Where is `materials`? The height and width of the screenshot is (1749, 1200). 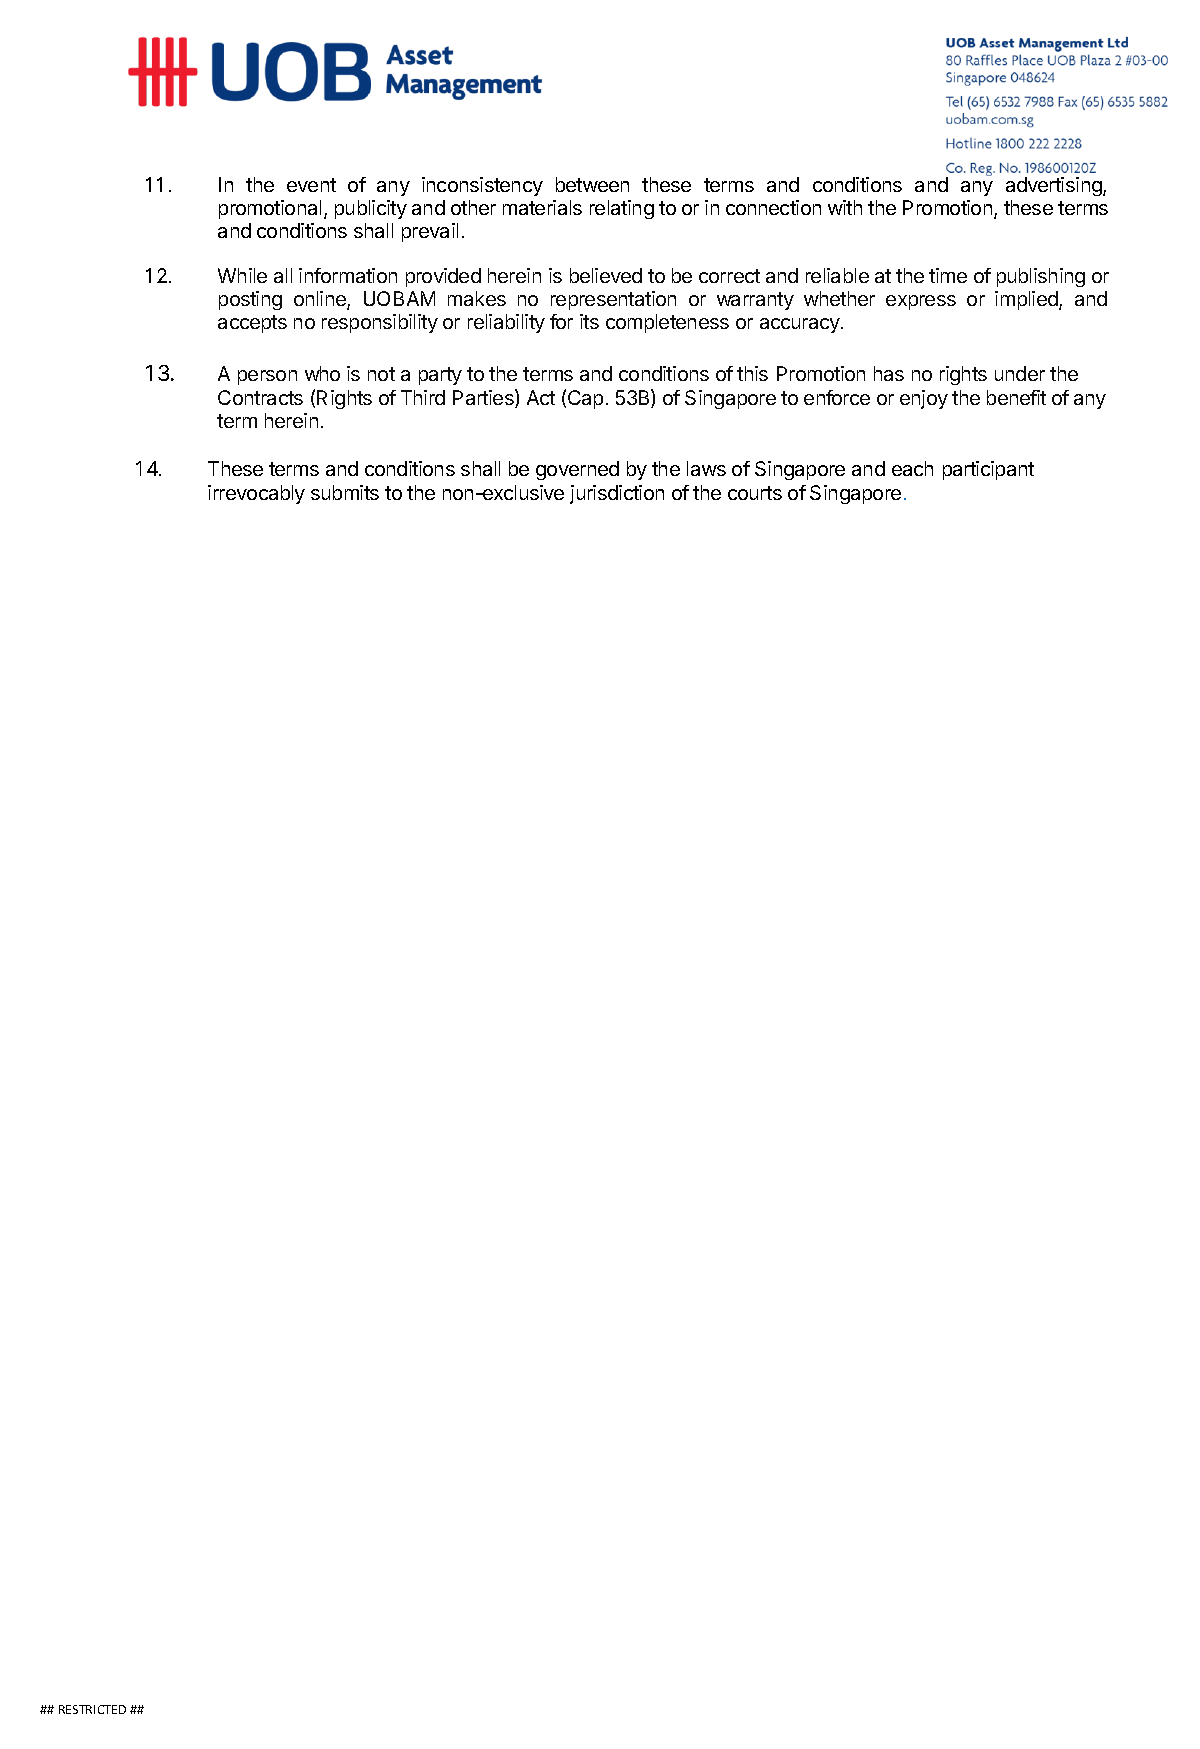
materials is located at coordinates (542, 207).
